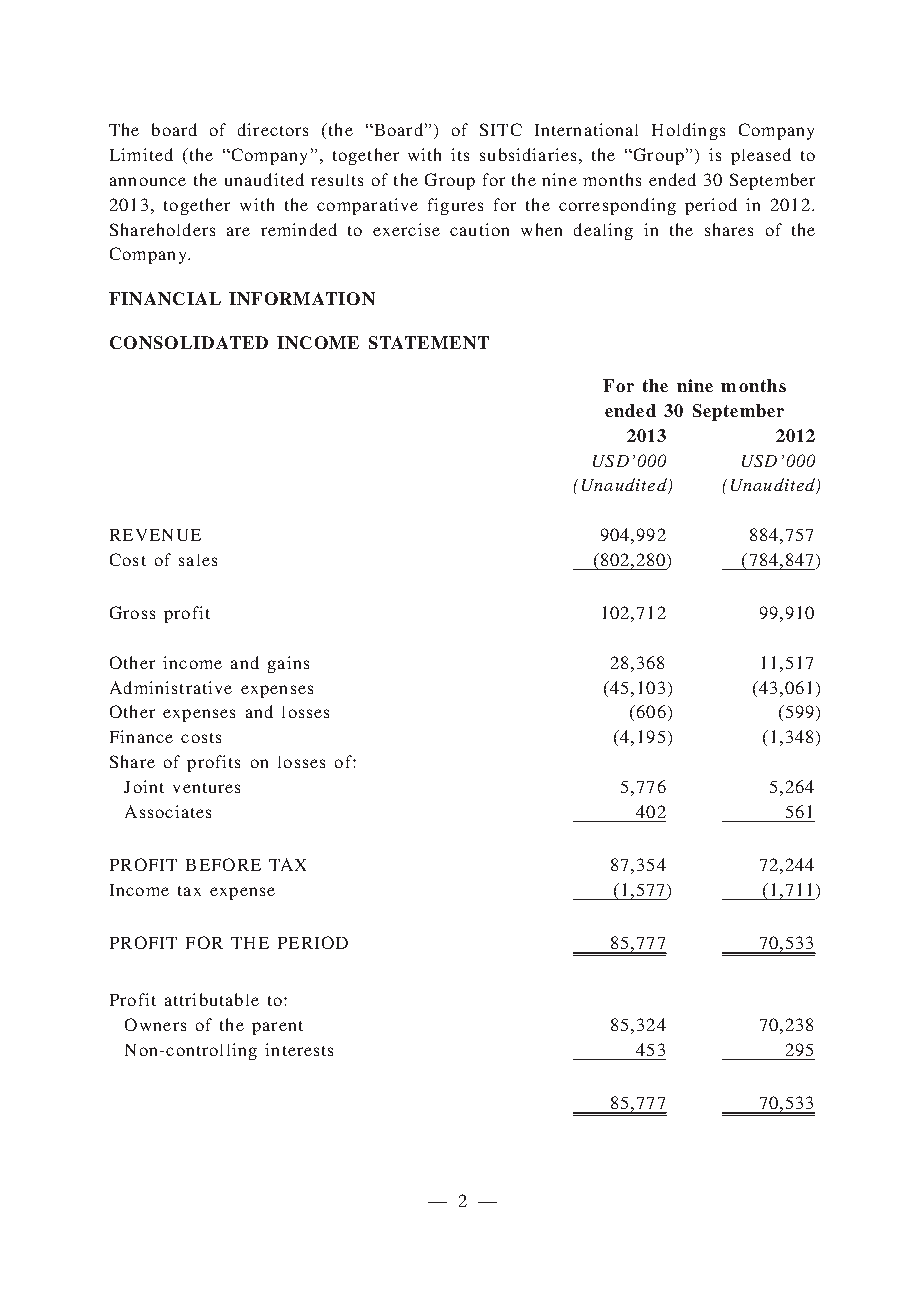 The image size is (924, 1308). What do you see at coordinates (455, 206) in the screenshot?
I see `figures` at bounding box center [455, 206].
